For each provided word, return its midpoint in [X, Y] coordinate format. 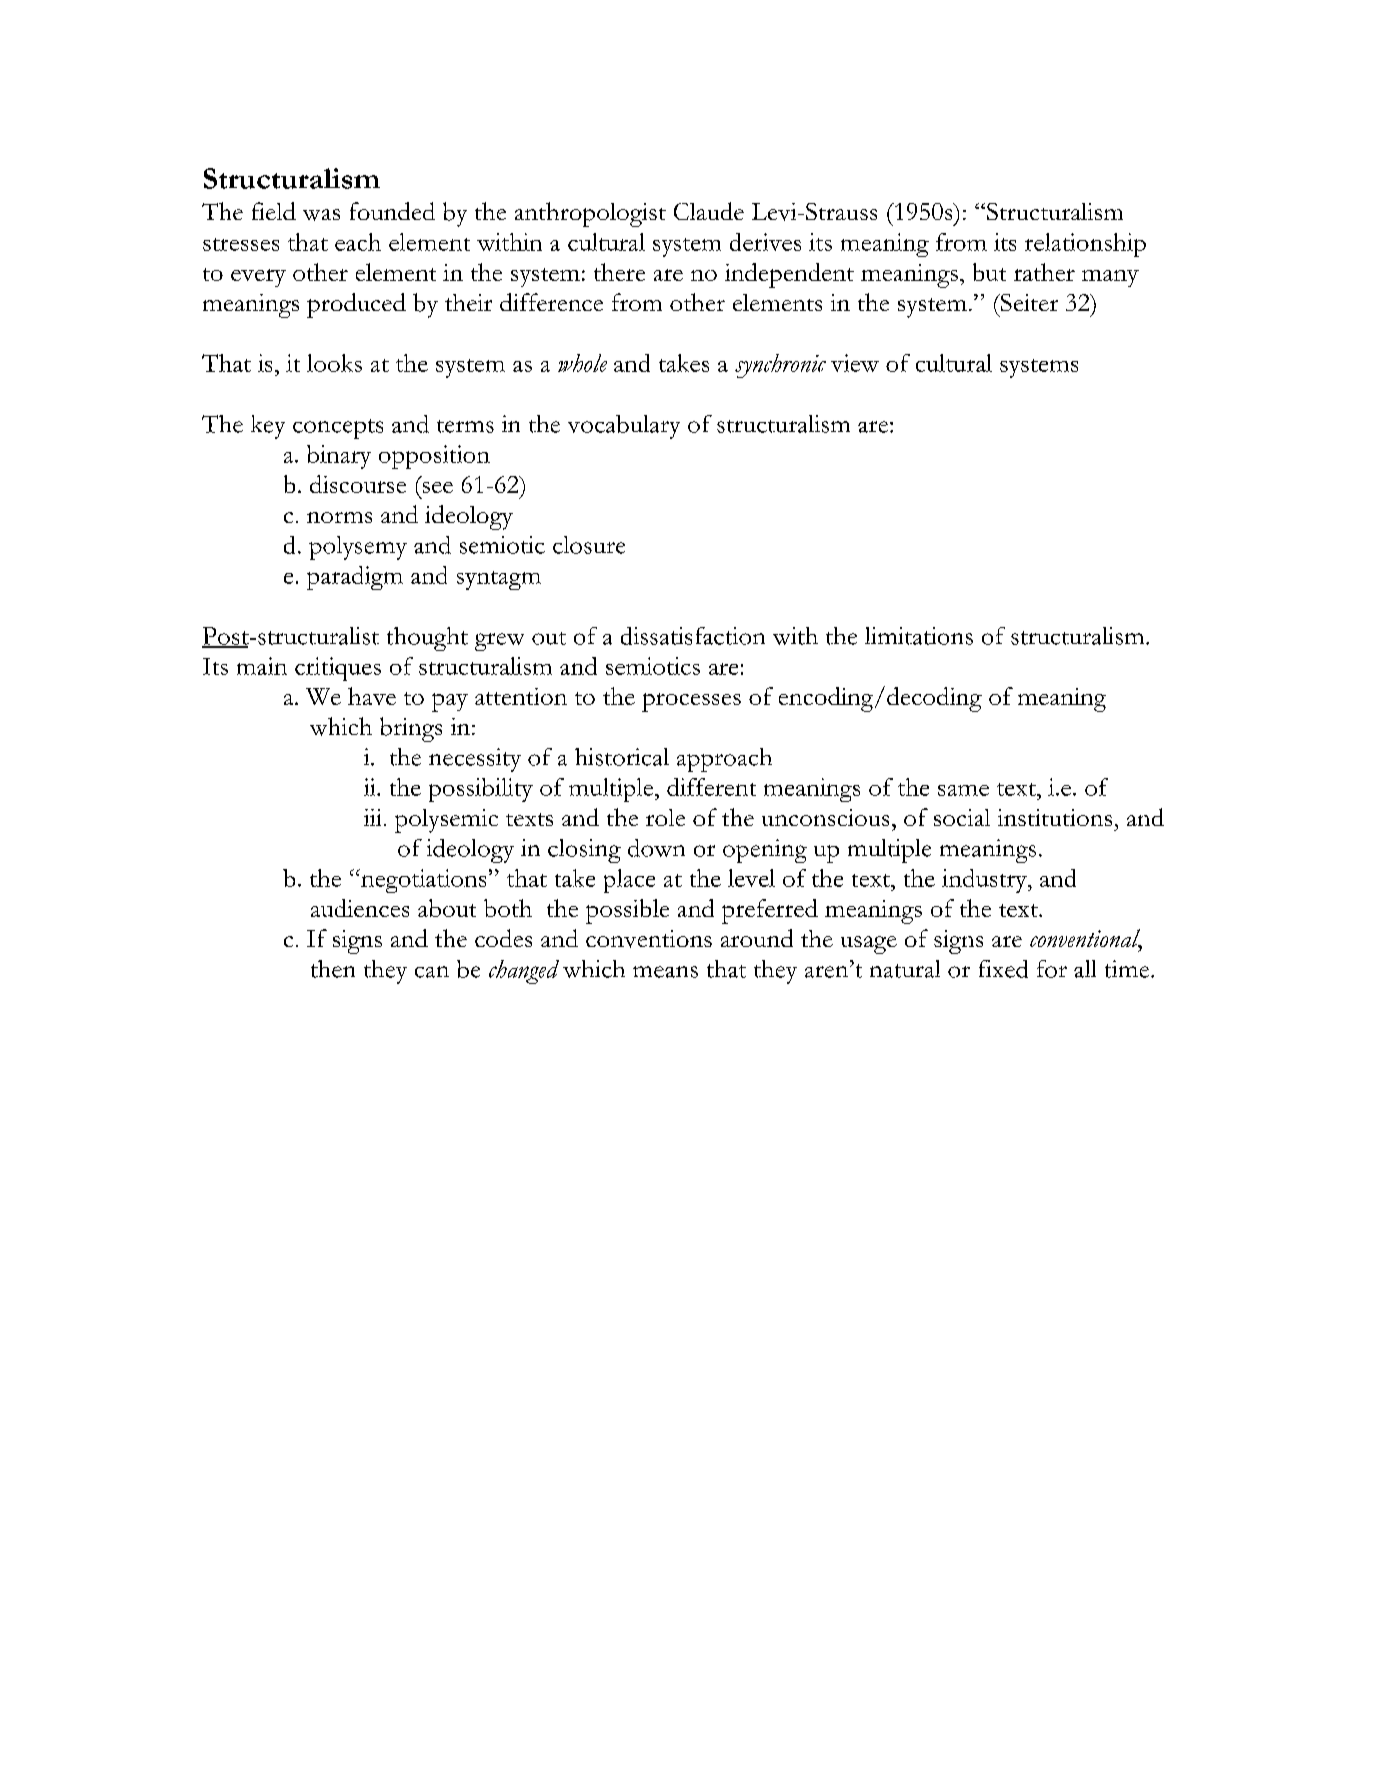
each [358, 242]
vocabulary [624, 427]
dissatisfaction [693, 636]
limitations [919, 636]
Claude [709, 211]
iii [372, 817]
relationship [1085, 245]
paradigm [355, 578]
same [963, 790]
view [855, 363]
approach [724, 760]
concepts [338, 429]
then [333, 969]
